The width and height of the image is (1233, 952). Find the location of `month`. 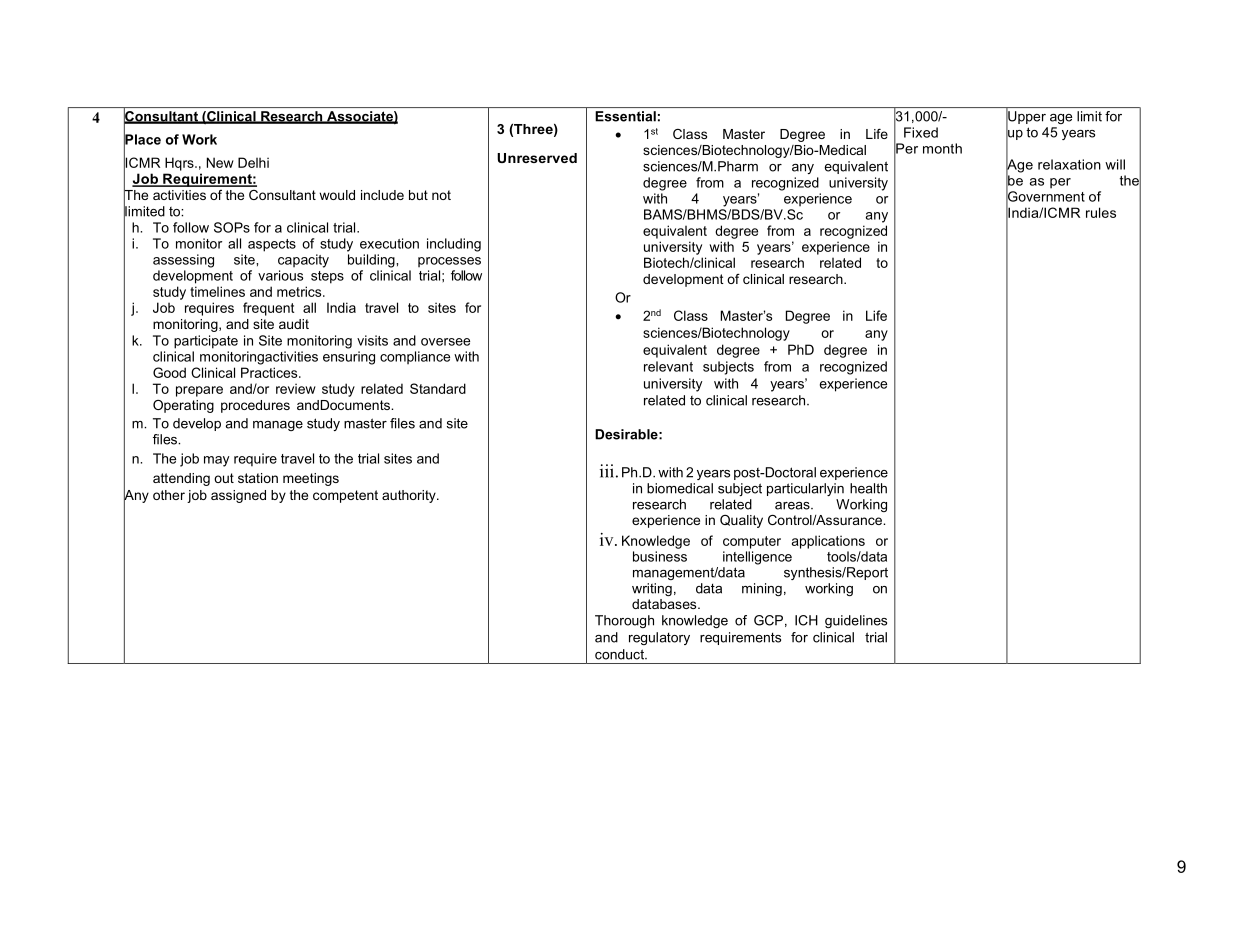

month is located at coordinates (942, 148).
